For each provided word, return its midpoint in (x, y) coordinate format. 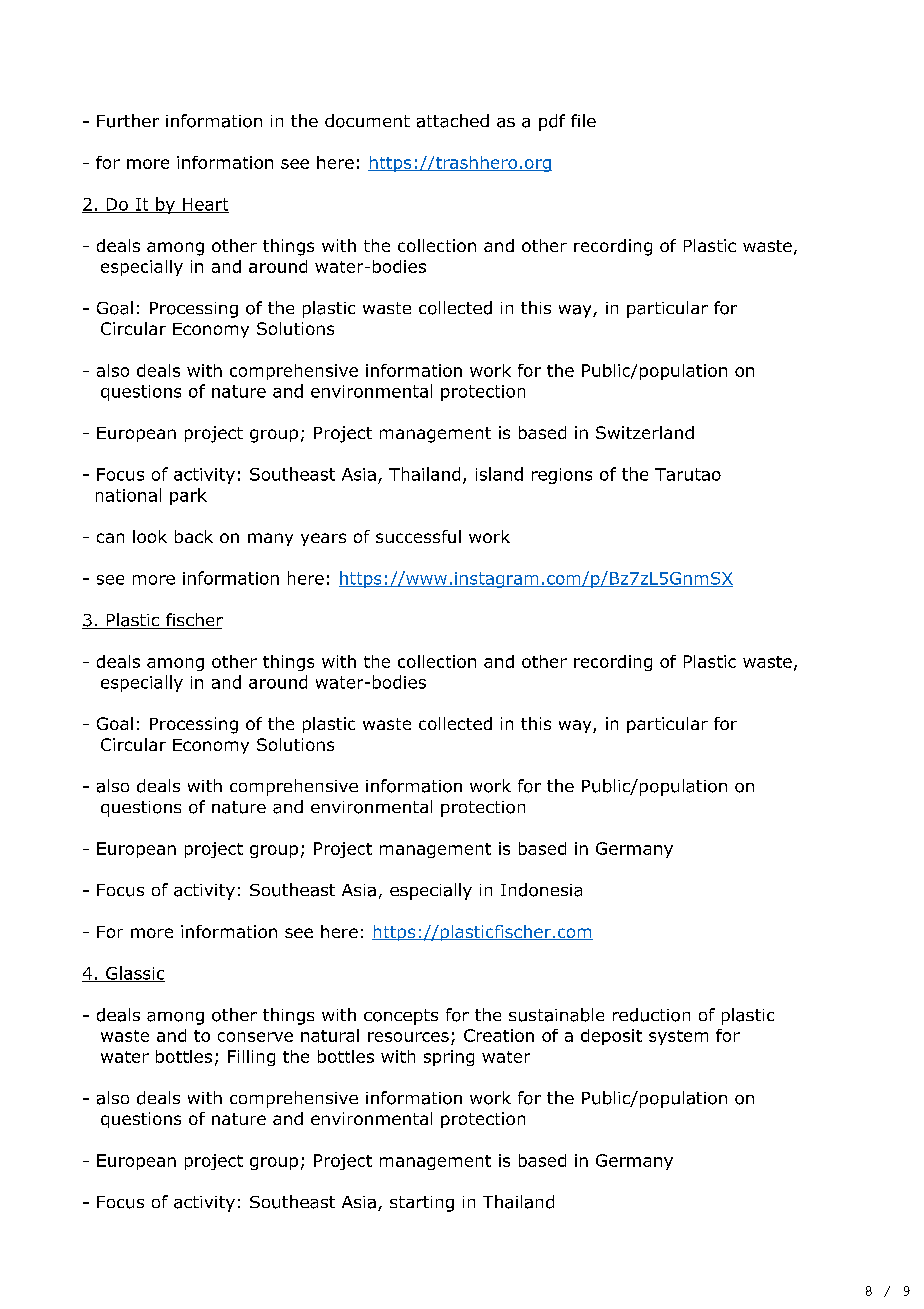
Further (128, 121)
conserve (255, 1037)
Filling (251, 1058)
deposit (611, 1037)
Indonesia (541, 890)
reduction (651, 1015)
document (367, 121)
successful (418, 536)
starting (422, 1204)
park (188, 496)
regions (562, 476)
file (583, 120)
